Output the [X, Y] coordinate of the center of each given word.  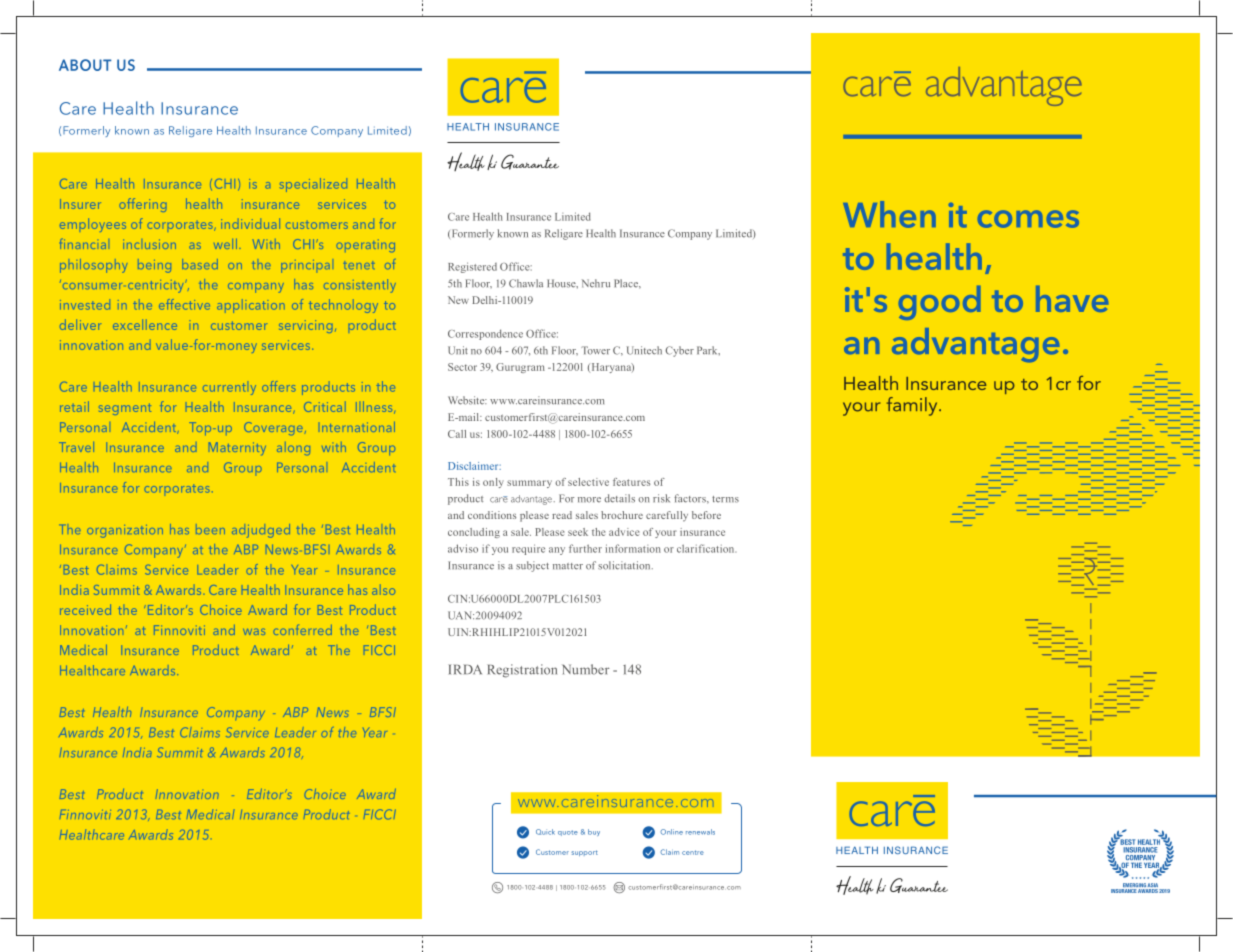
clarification [706, 548]
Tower [595, 350]
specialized [313, 185]
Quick [545, 832]
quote [568, 833]
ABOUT [85, 65]
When [889, 214]
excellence [145, 324]
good [939, 303]
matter [568, 566]
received [85, 609]
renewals [700, 832]
